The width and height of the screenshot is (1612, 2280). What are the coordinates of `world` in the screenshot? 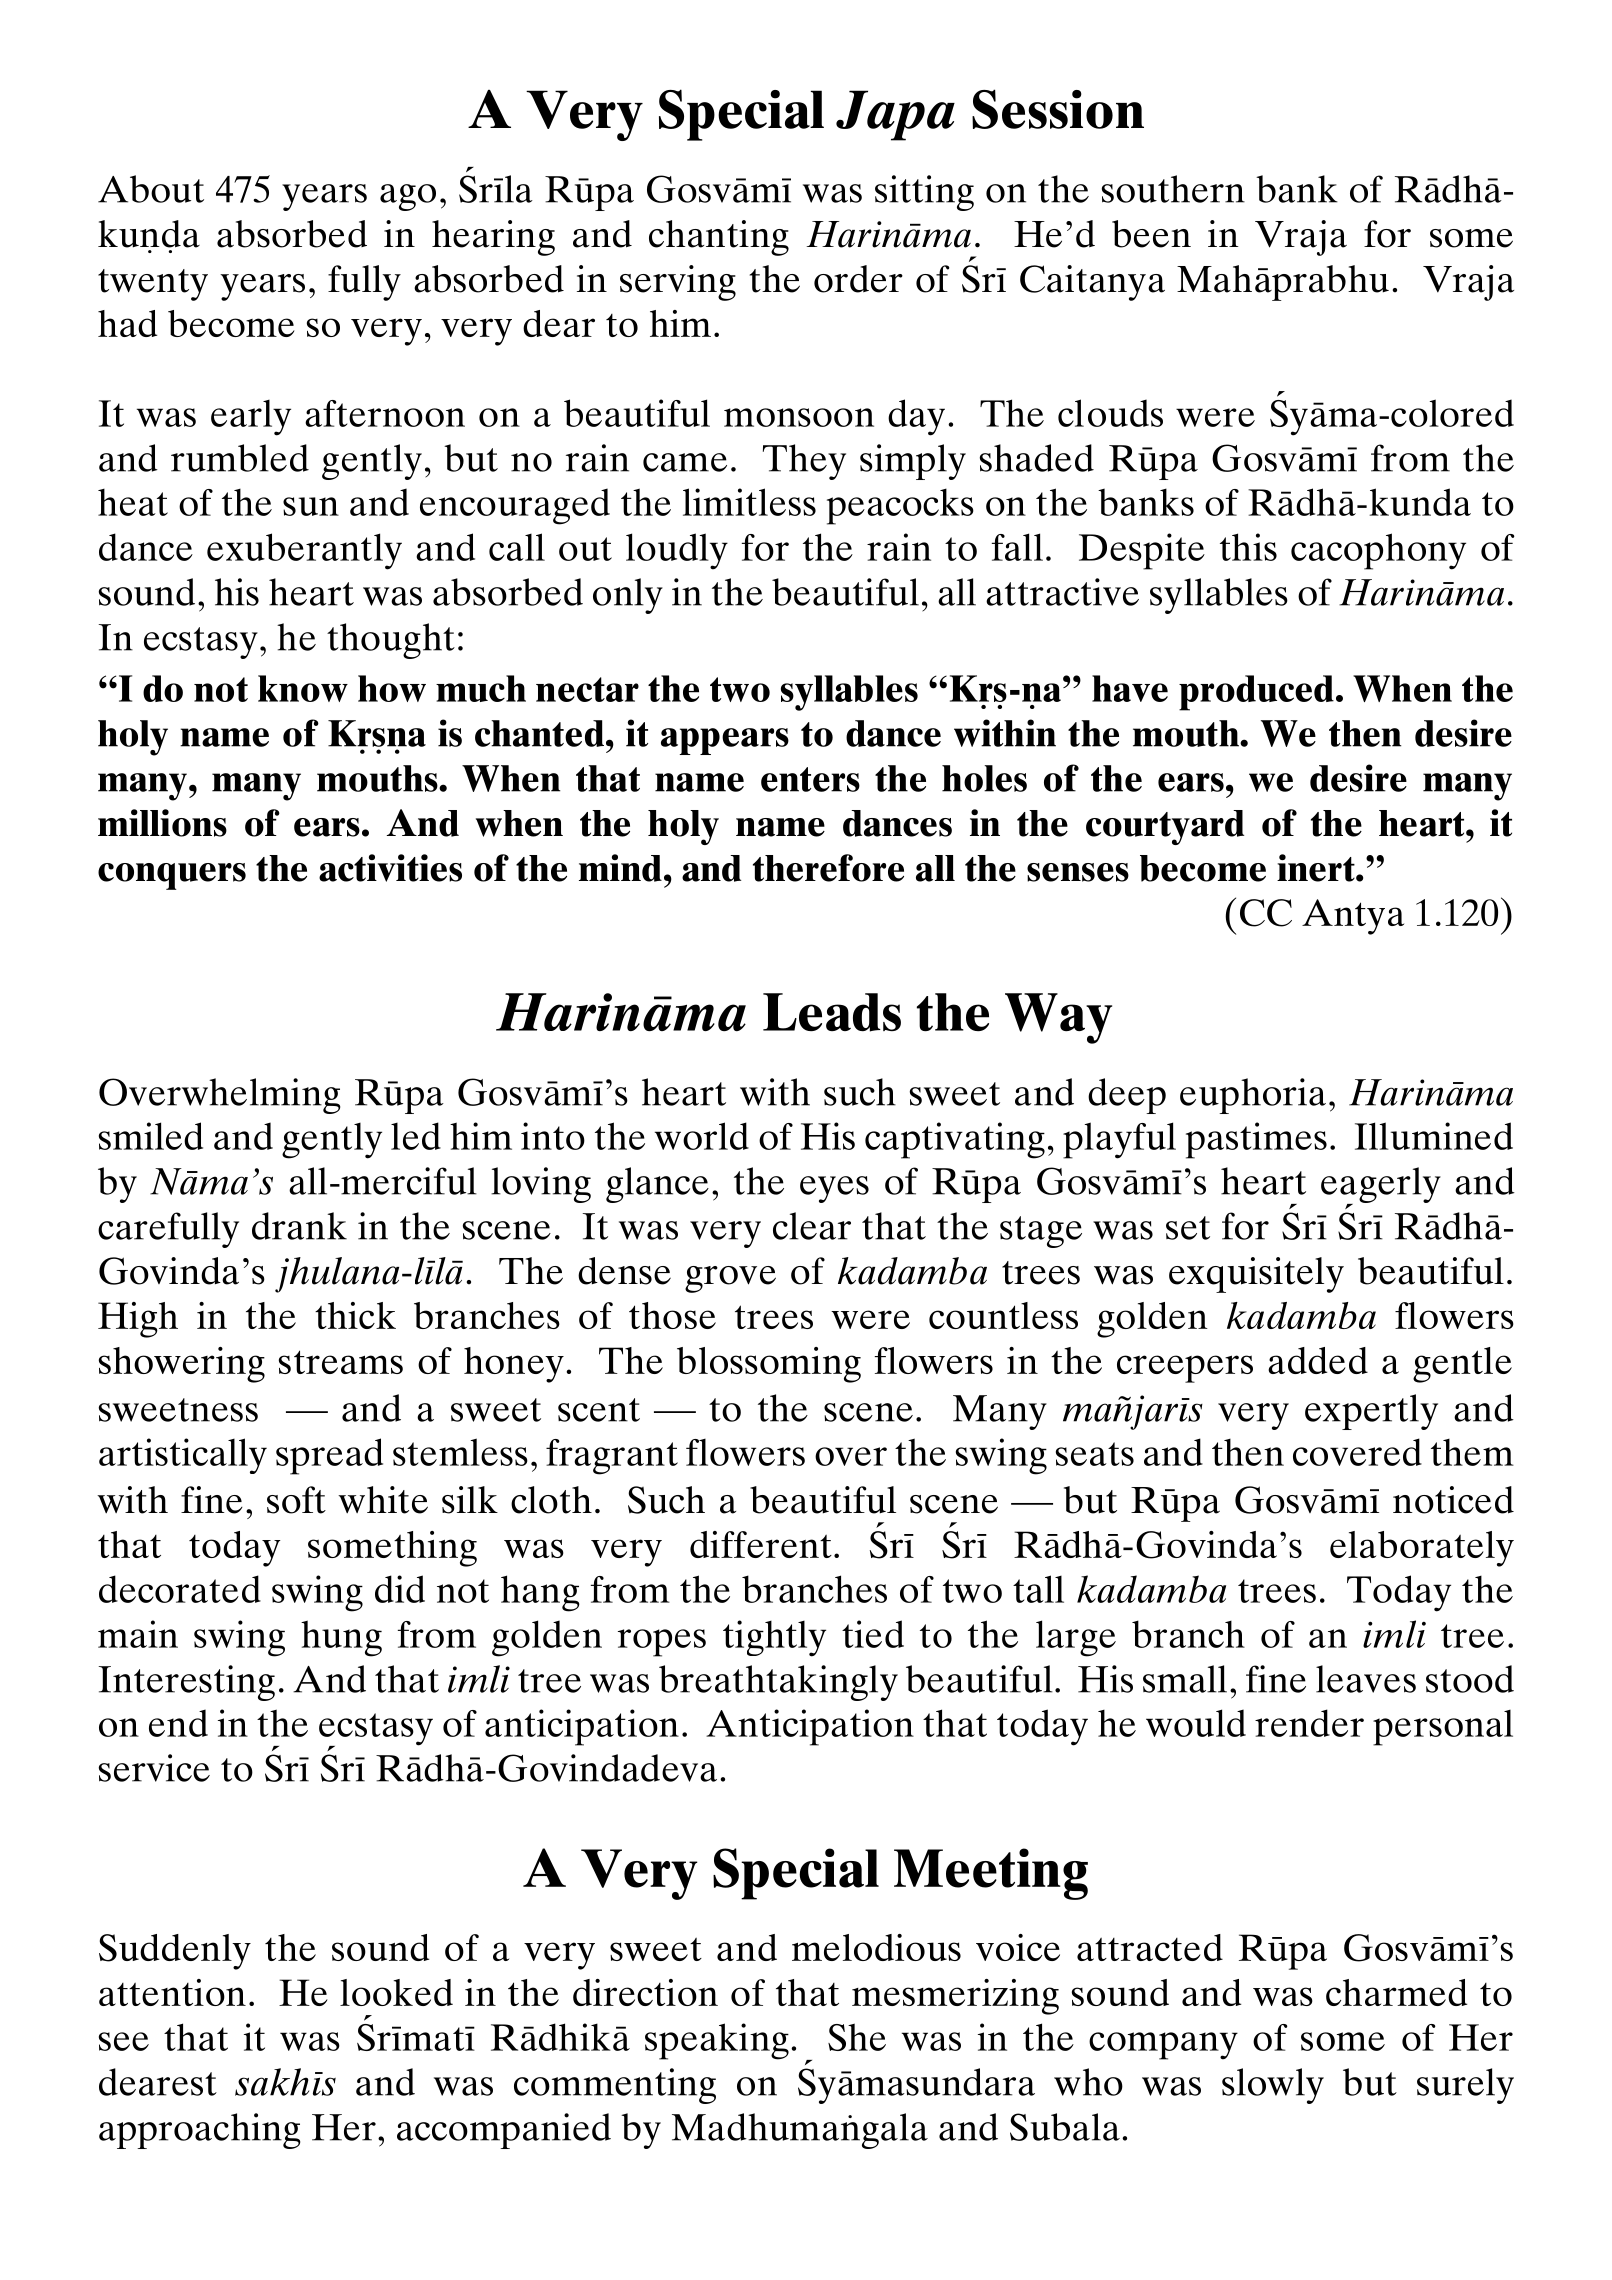 It's located at (702, 1136).
